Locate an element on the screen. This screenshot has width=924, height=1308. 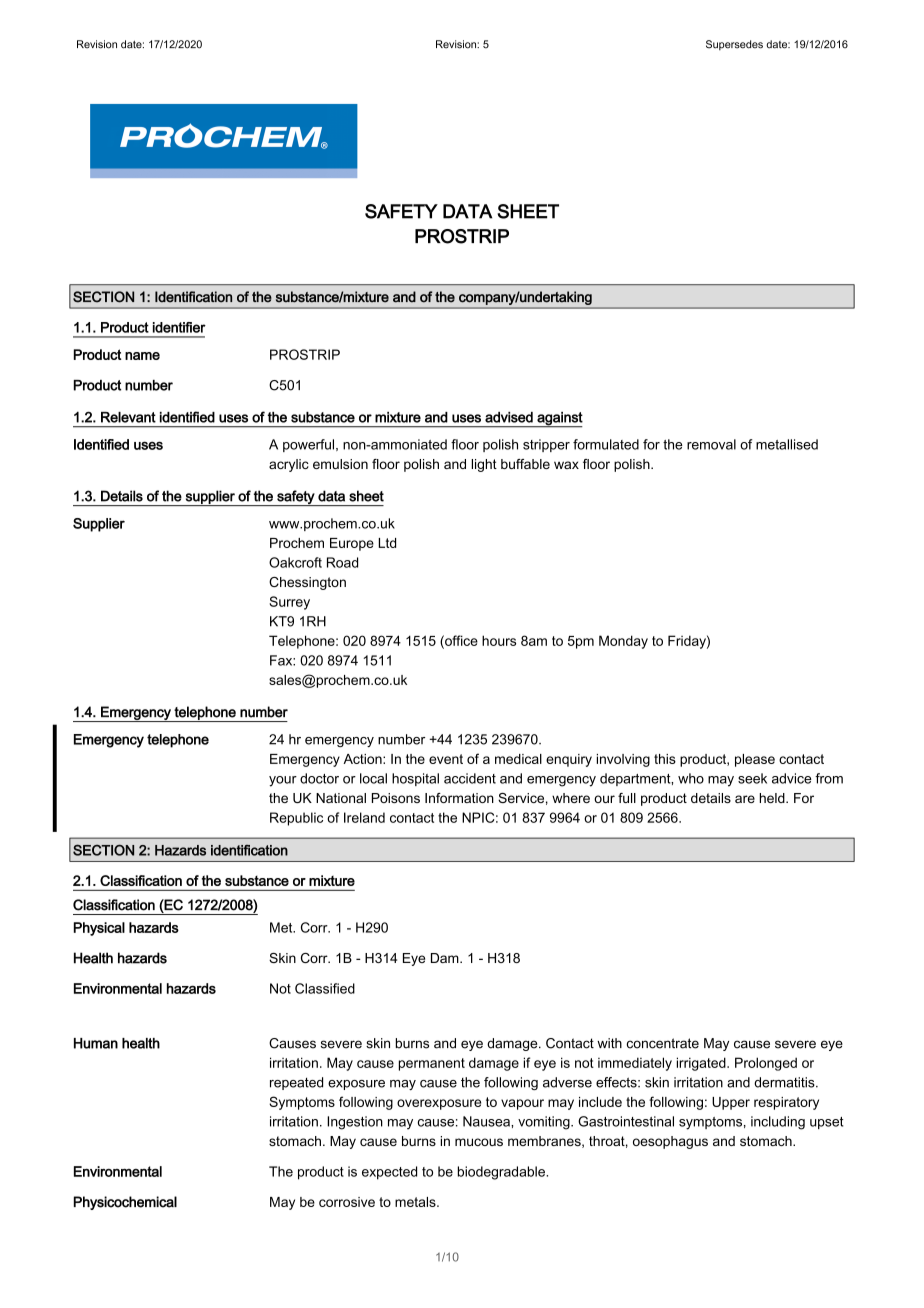
Monday is located at coordinates (623, 642).
